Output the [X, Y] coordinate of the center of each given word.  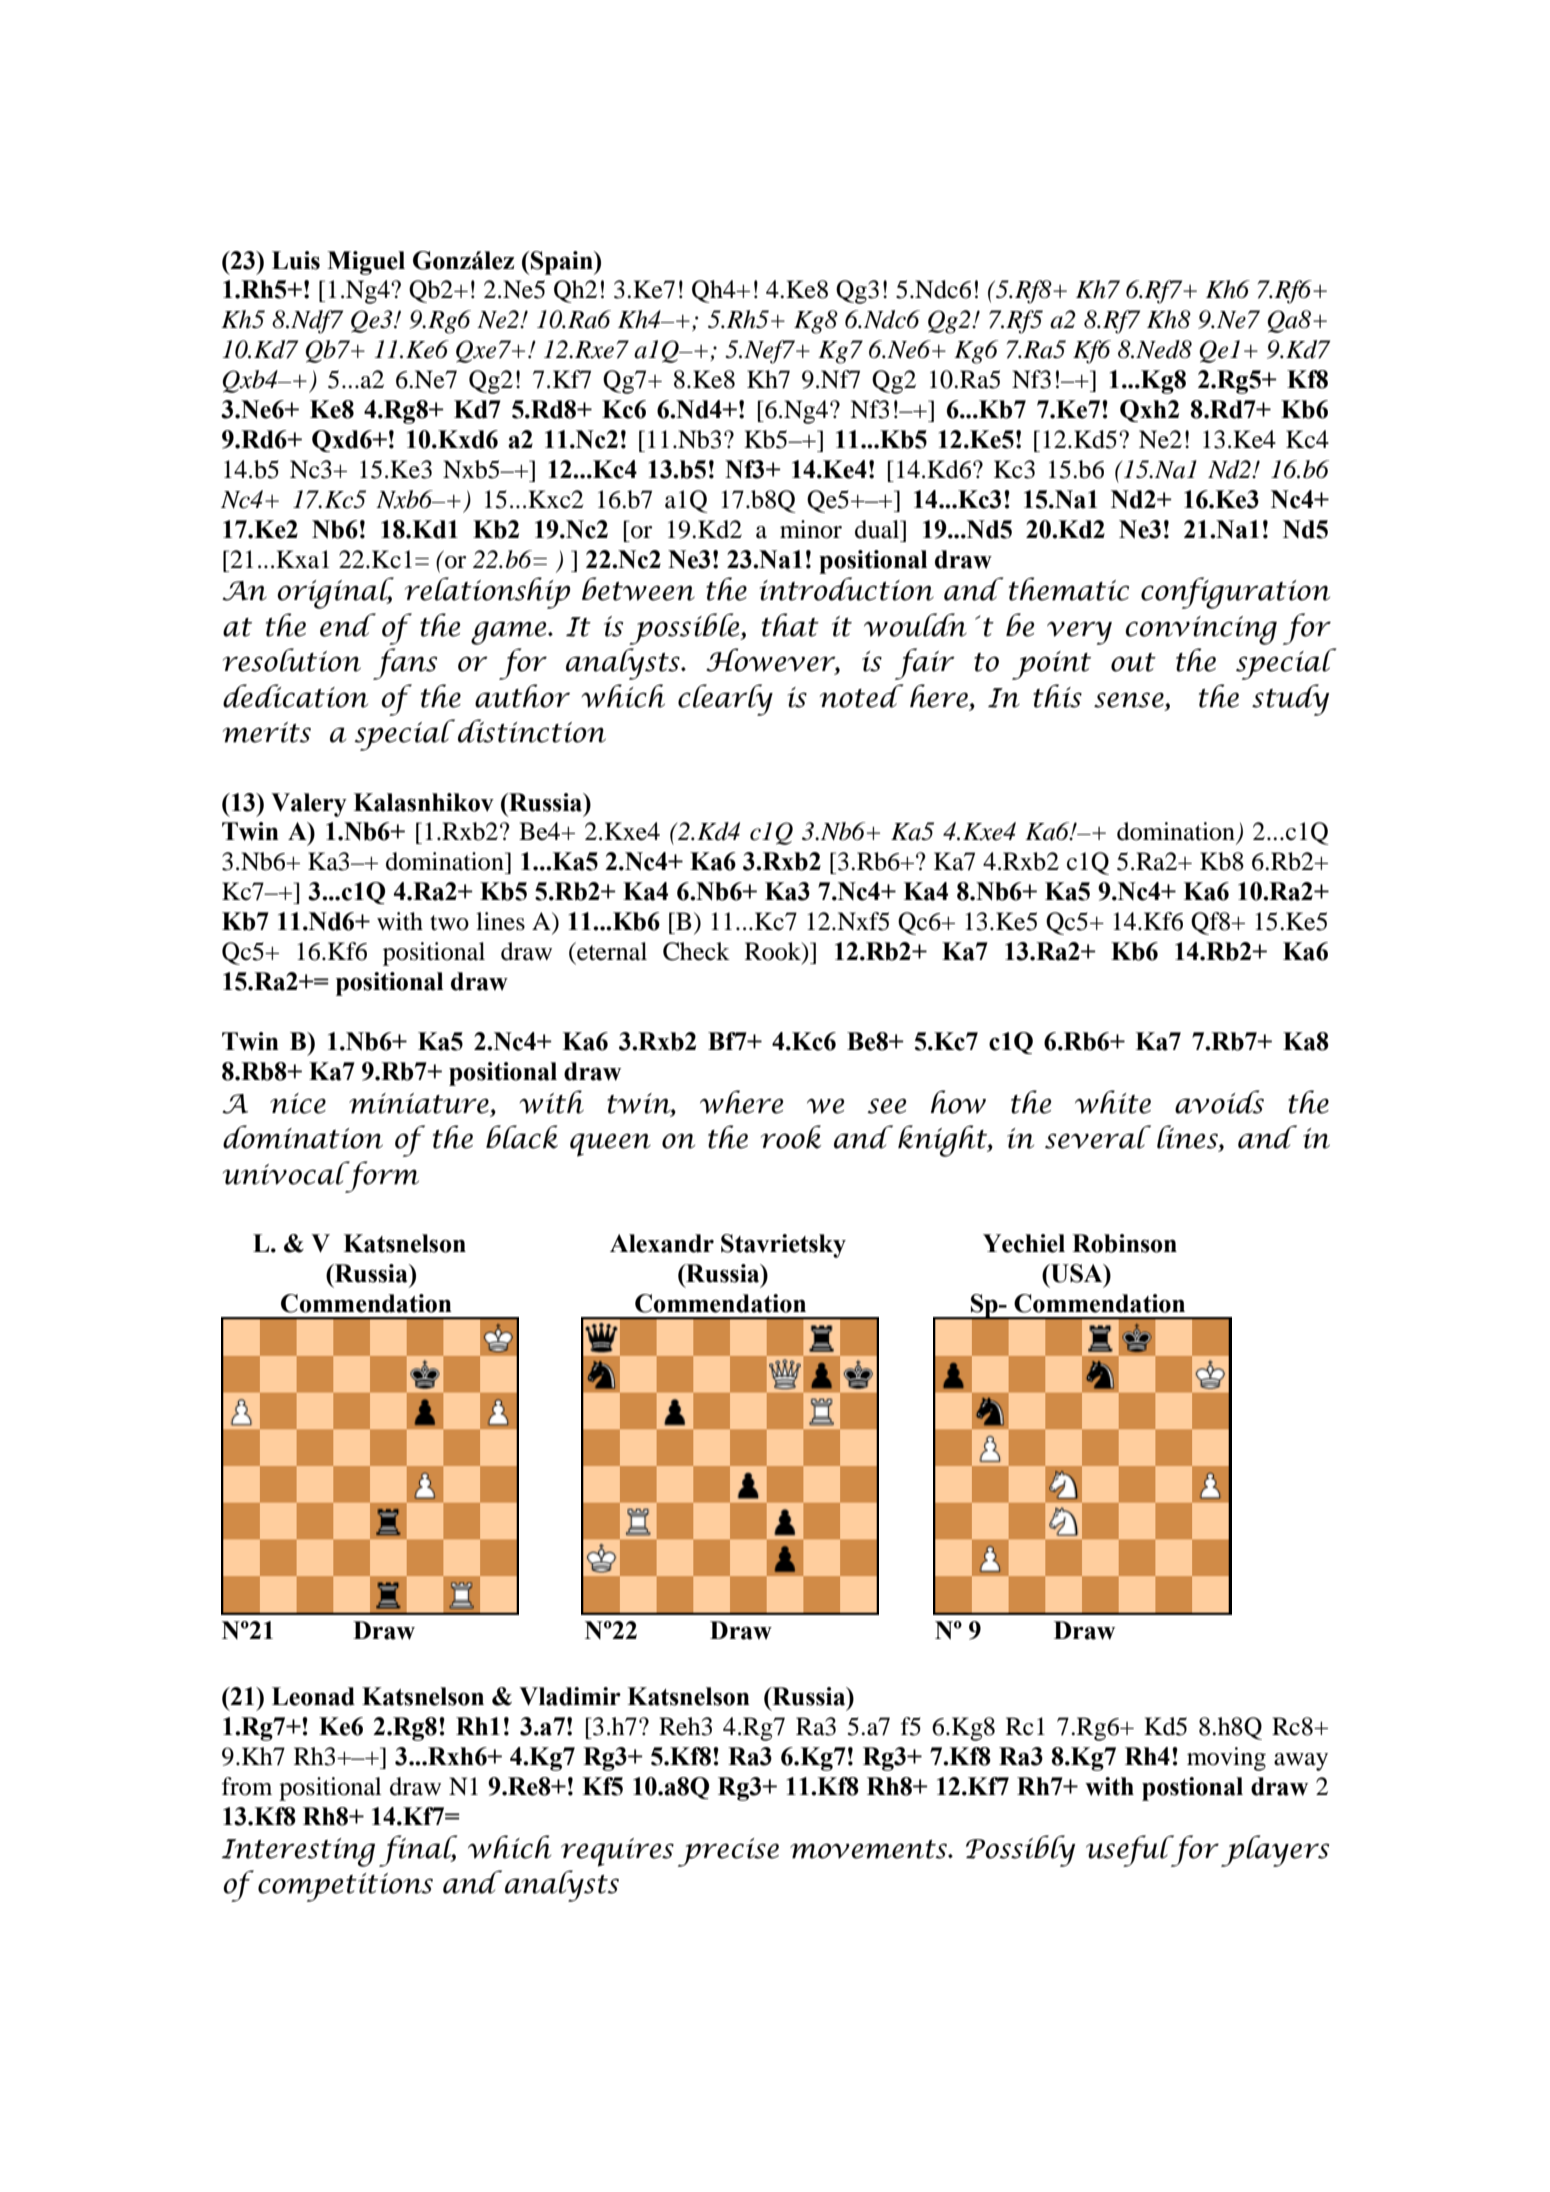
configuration [1235, 593]
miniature [419, 1103]
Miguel [366, 263]
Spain [562, 263]
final [418, 1851]
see [886, 1106]
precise [728, 1852]
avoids [1219, 1102]
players [1275, 1851]
